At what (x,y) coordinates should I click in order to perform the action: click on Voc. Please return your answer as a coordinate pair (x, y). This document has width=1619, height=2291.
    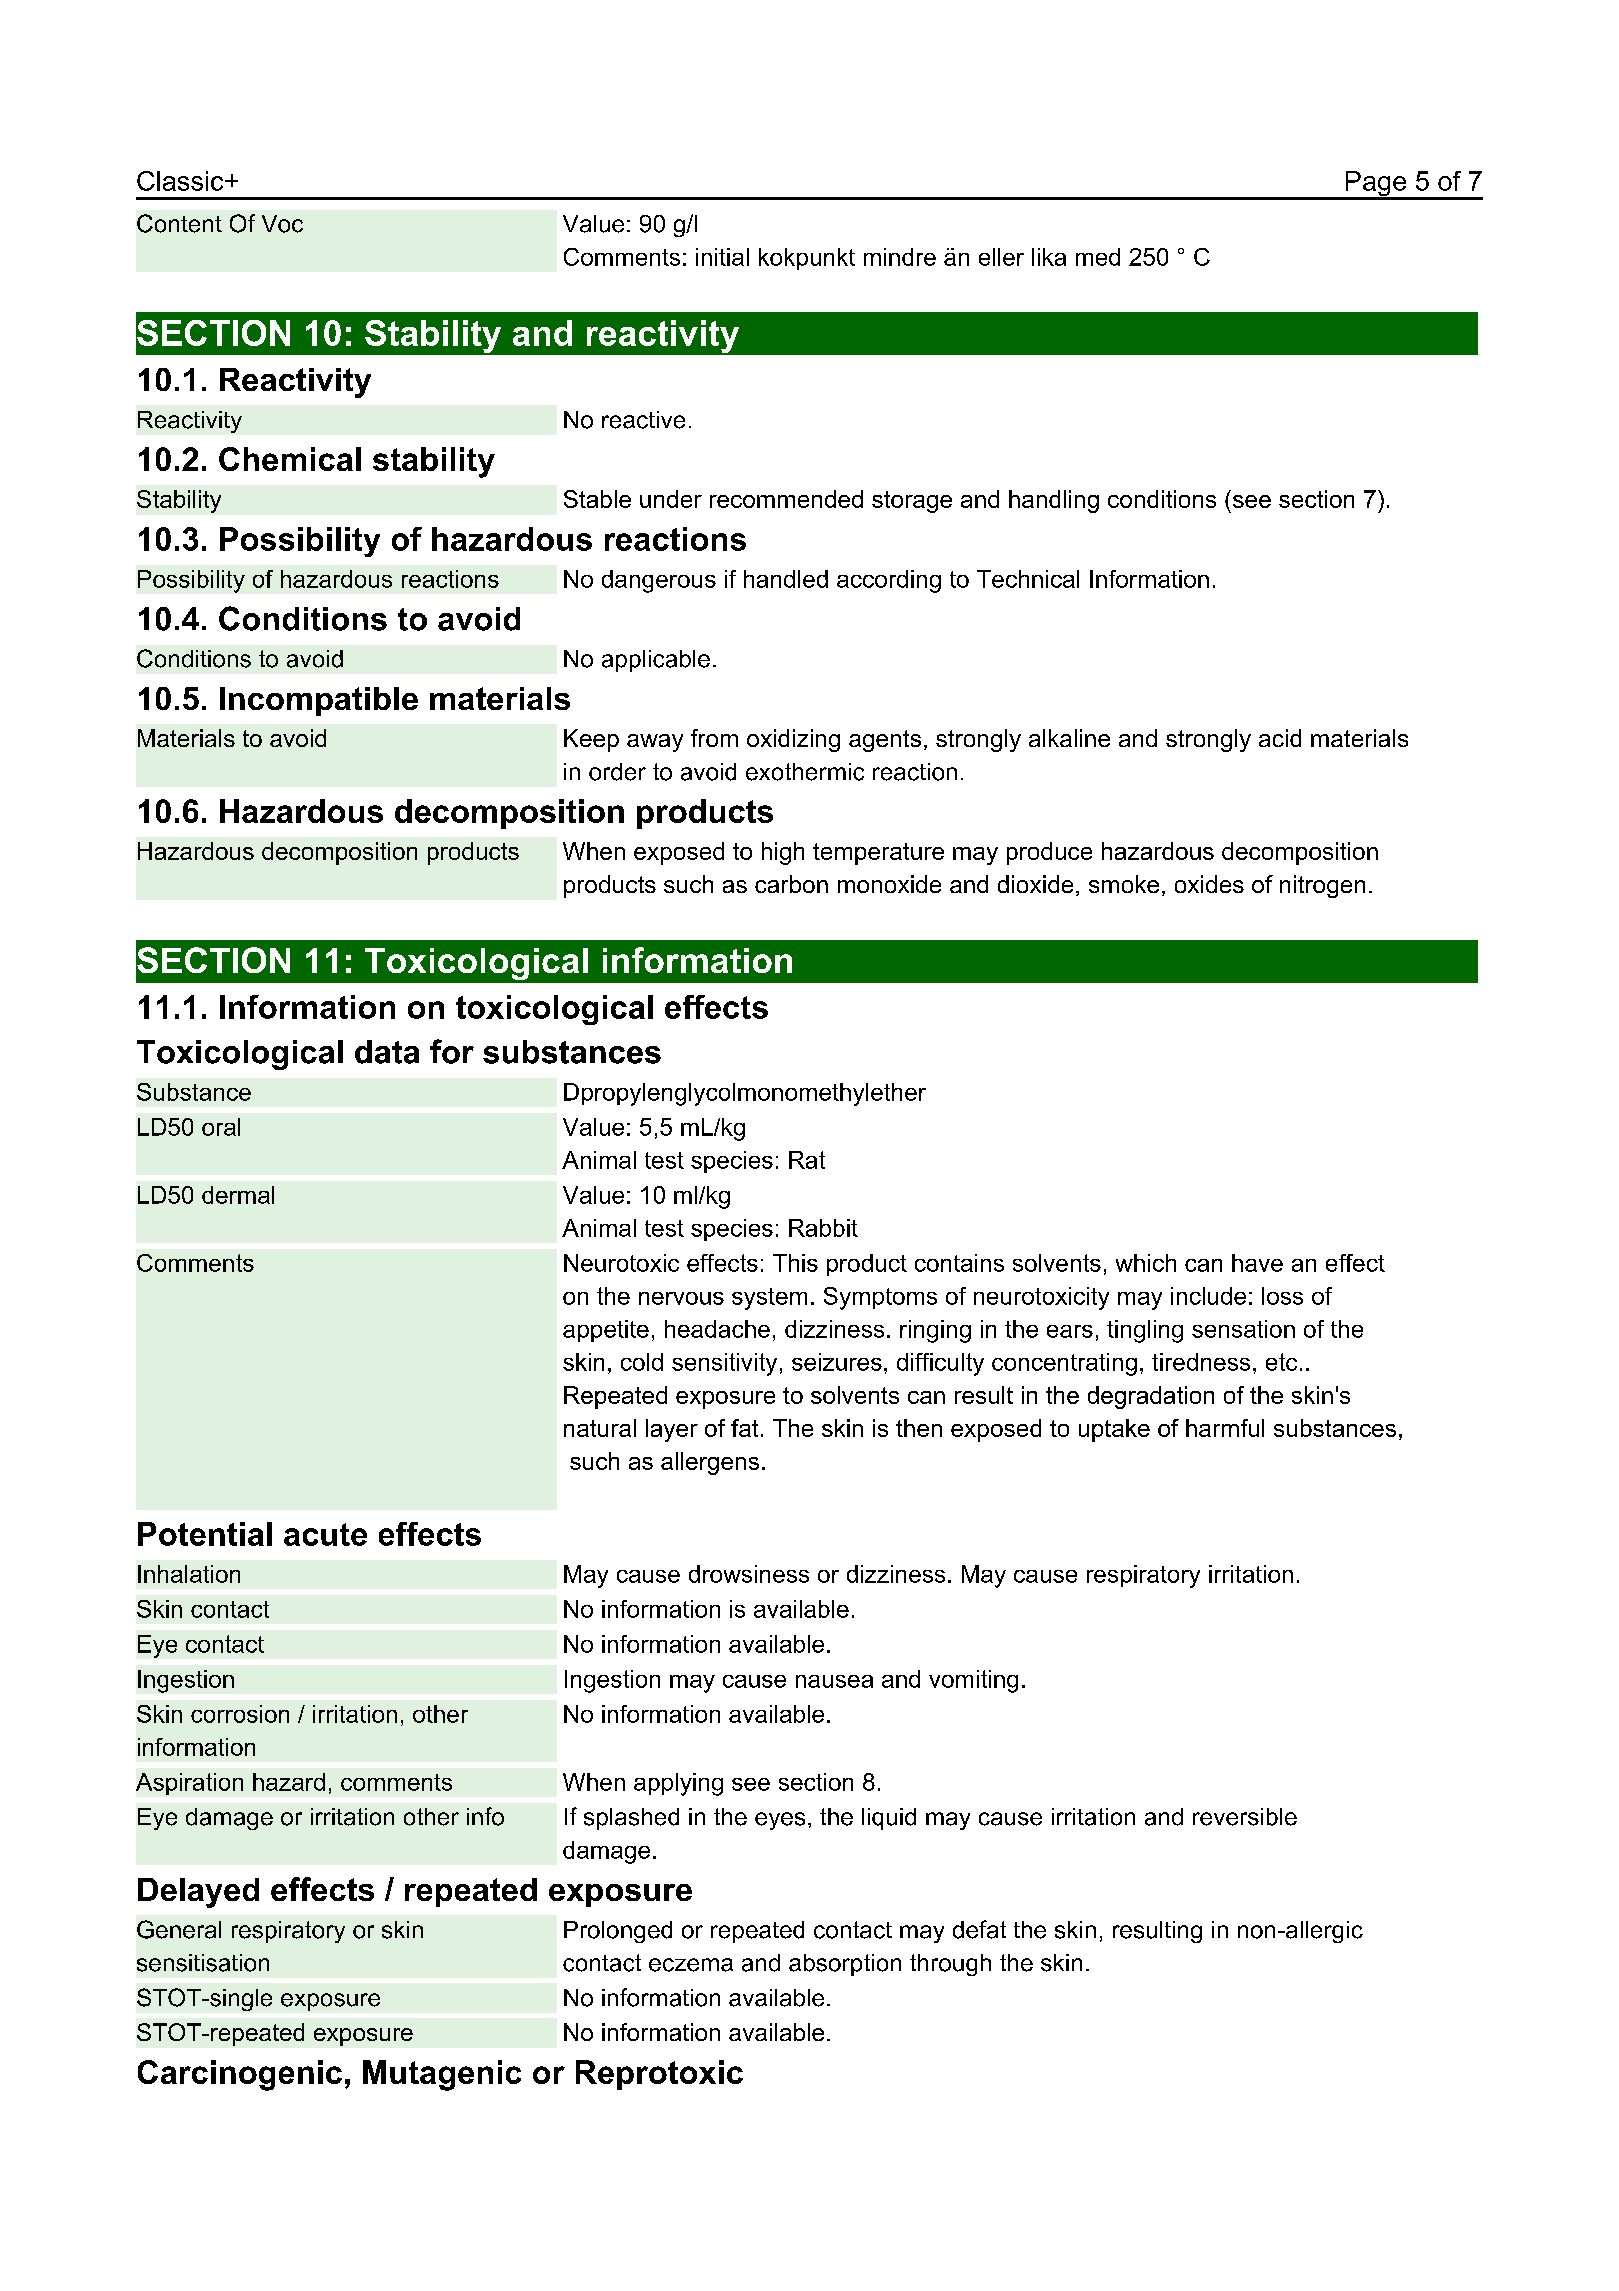
    Looking at the image, I should click on (282, 224).
